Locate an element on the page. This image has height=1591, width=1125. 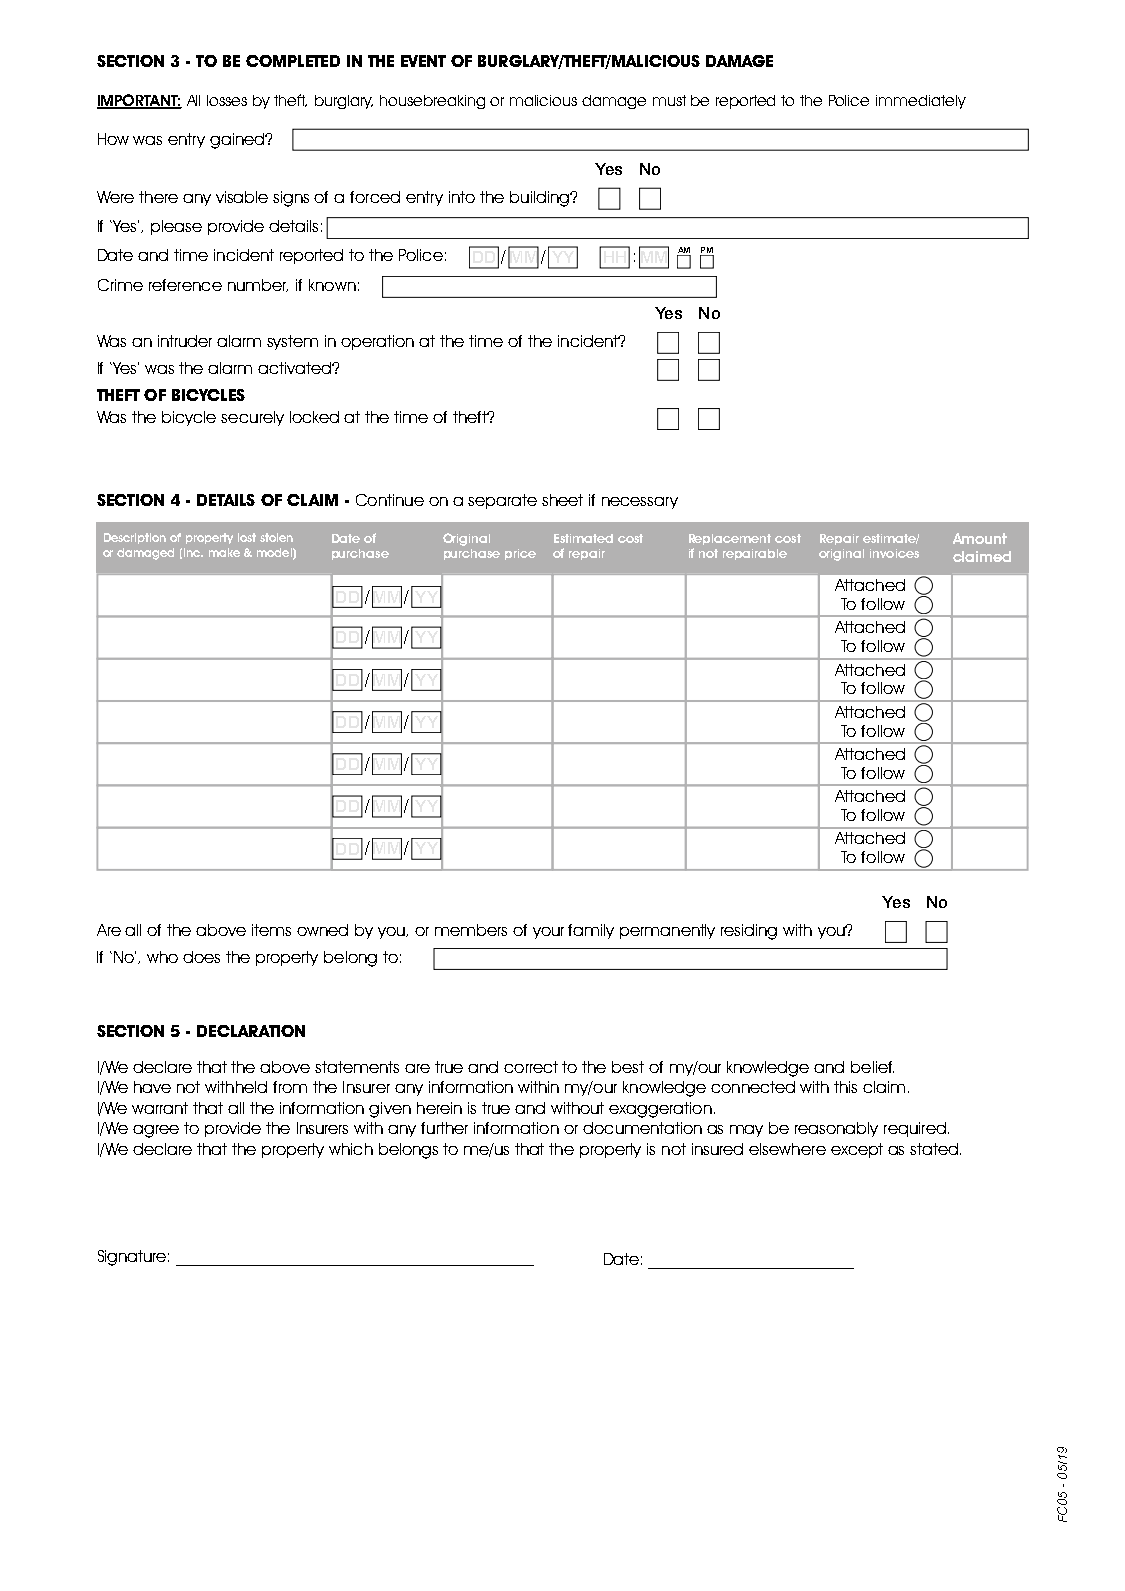
losses is located at coordinates (227, 100).
